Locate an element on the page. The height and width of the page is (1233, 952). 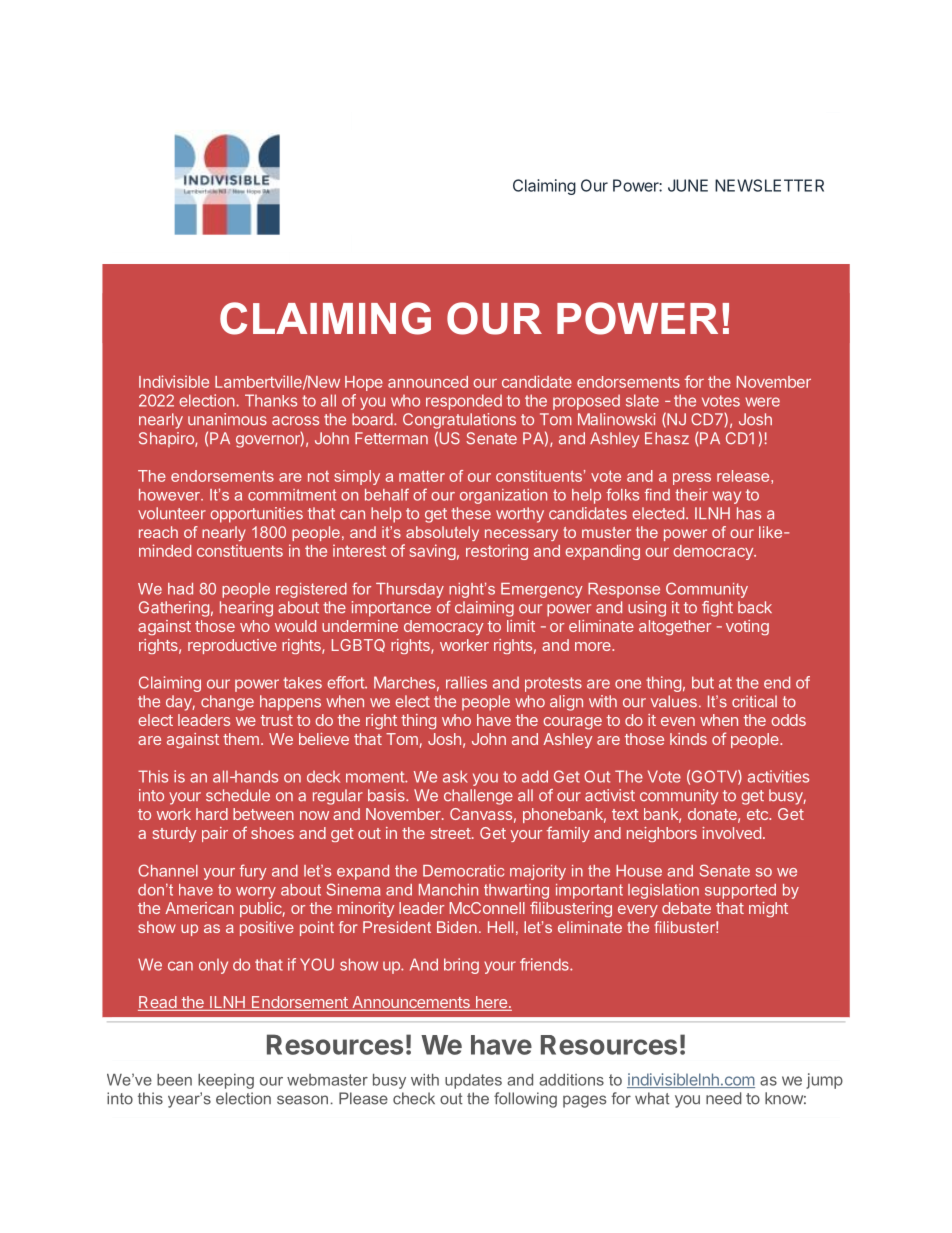
voting is located at coordinates (747, 627).
